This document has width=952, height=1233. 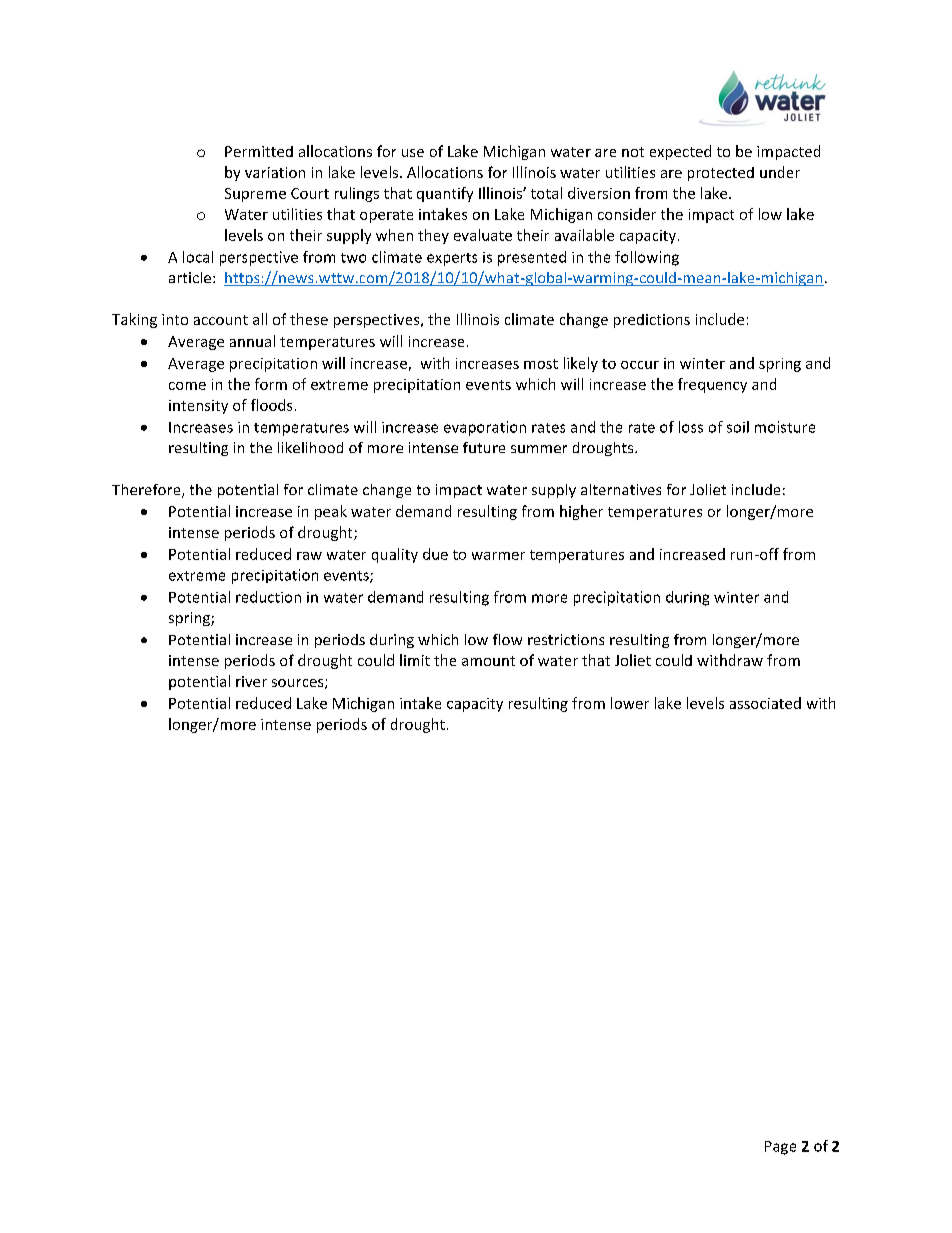 What do you see at coordinates (251, 681) in the document?
I see `river` at bounding box center [251, 681].
